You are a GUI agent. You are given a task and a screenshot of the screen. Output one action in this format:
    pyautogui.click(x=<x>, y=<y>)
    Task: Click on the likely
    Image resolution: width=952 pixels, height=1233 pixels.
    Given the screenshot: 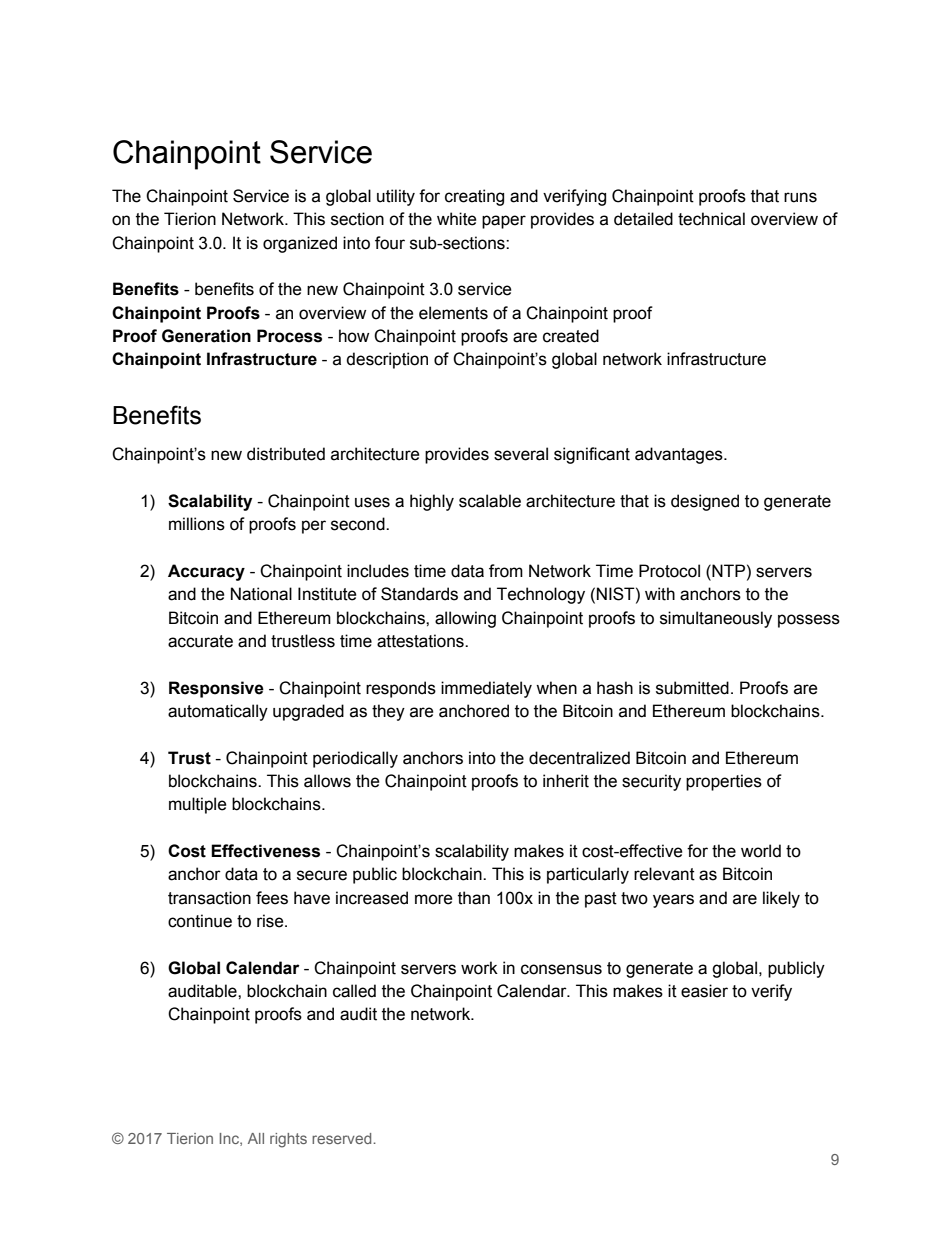 What is the action you would take?
    pyautogui.click(x=781, y=899)
